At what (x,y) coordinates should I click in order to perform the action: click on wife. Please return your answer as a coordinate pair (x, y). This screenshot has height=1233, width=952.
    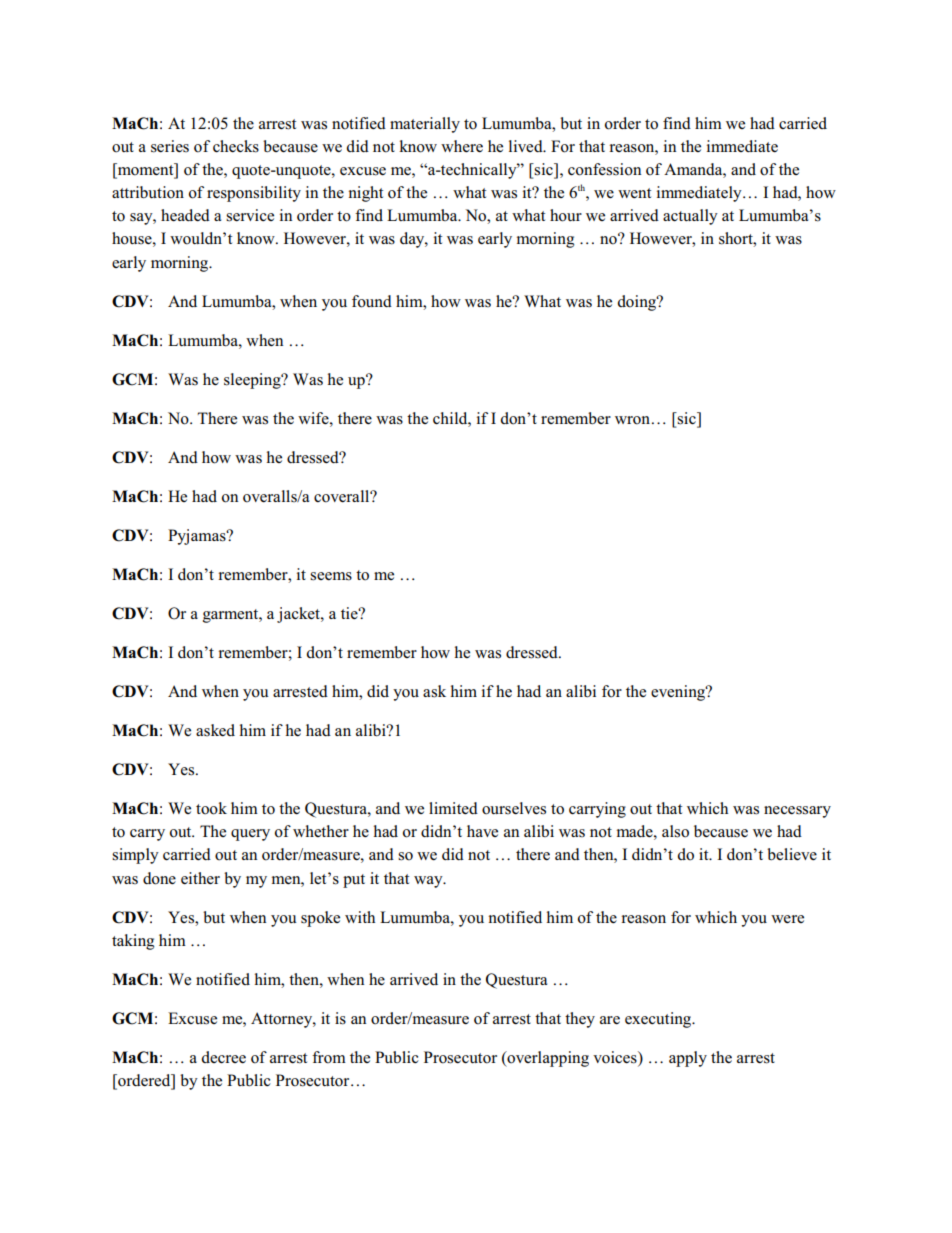
    Looking at the image, I should click on (314, 418).
